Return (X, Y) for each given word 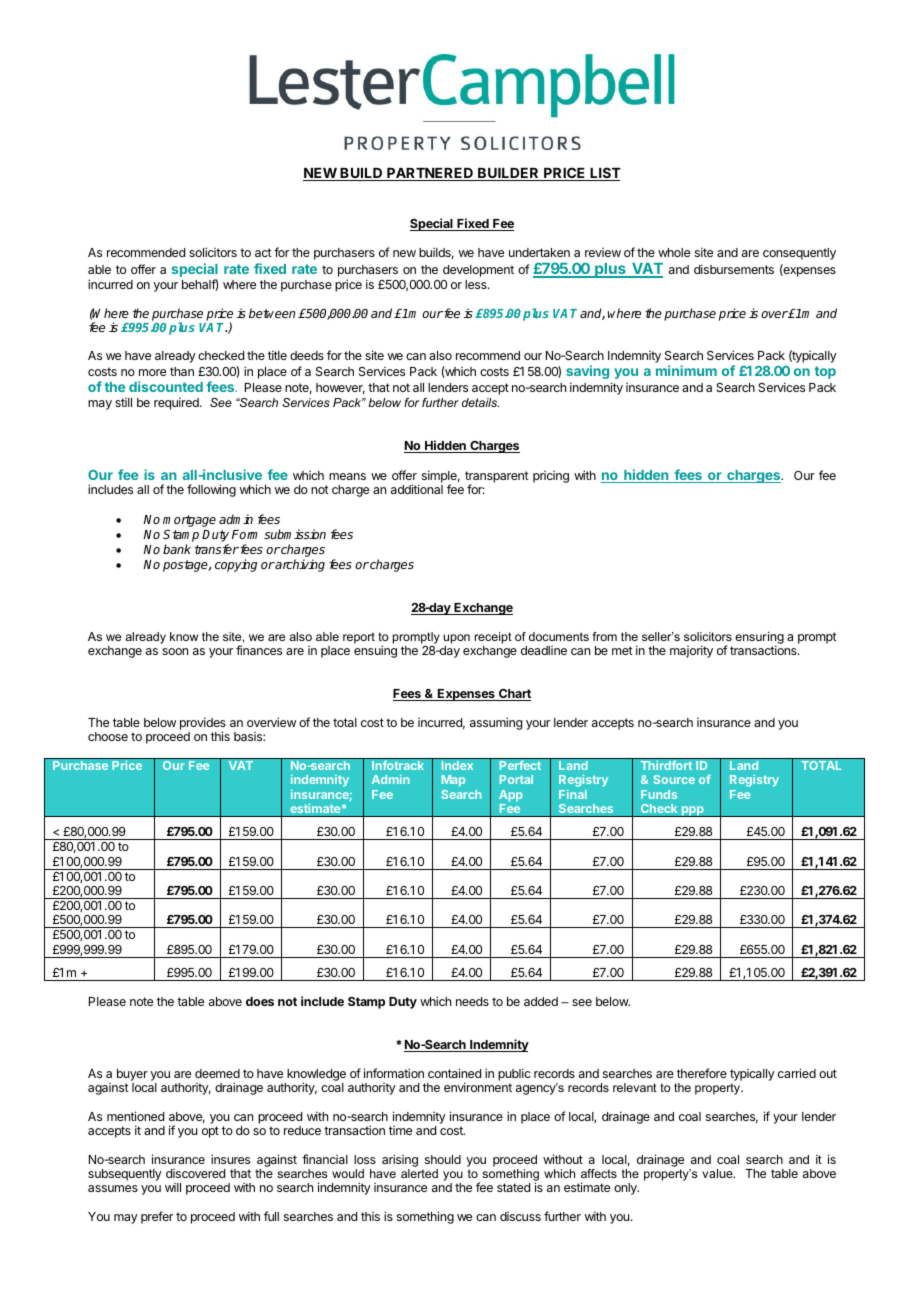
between (272, 313)
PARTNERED (430, 174)
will (173, 1187)
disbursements (734, 269)
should (443, 1159)
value (718, 1173)
